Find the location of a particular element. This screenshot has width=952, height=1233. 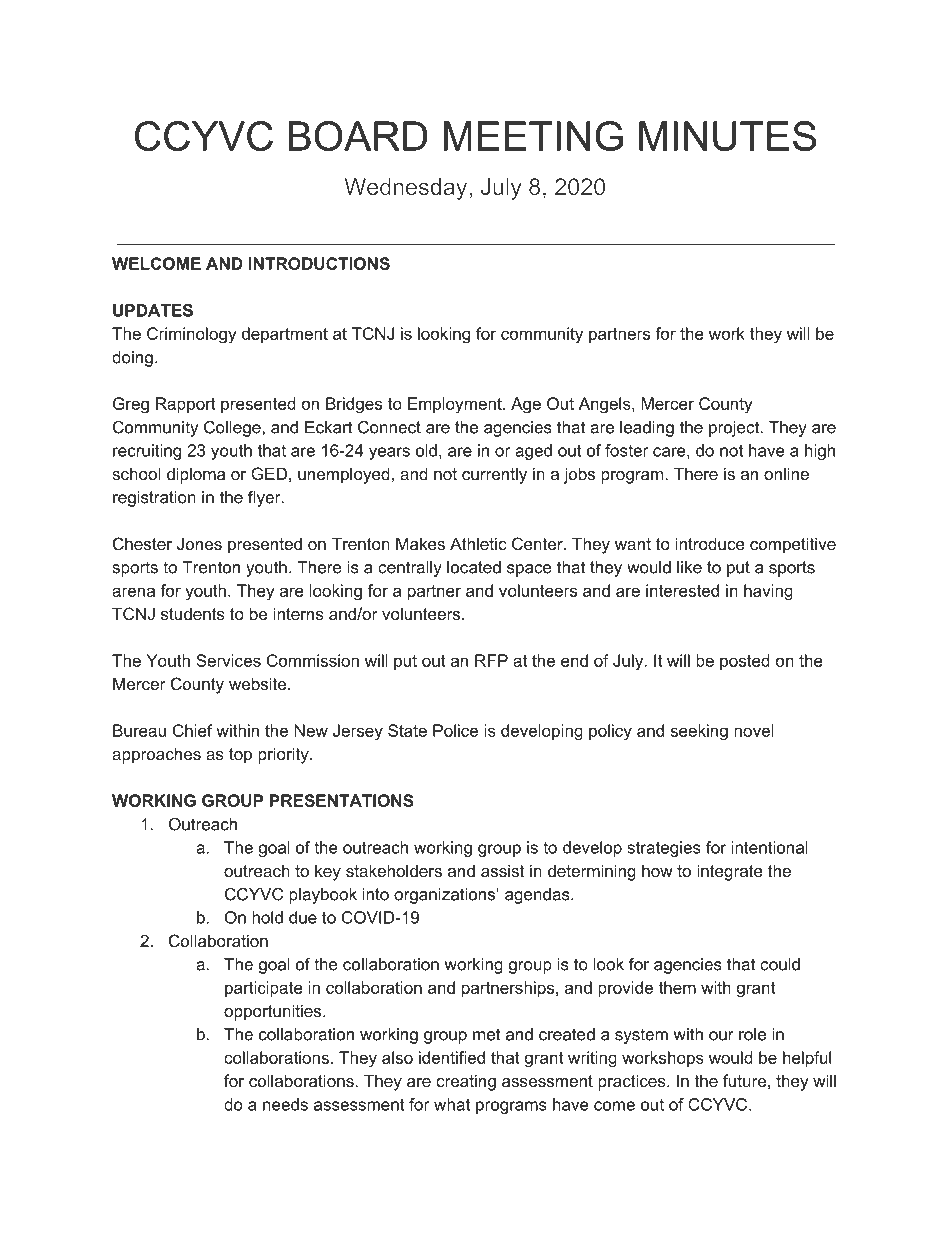

Rapport is located at coordinates (186, 405).
